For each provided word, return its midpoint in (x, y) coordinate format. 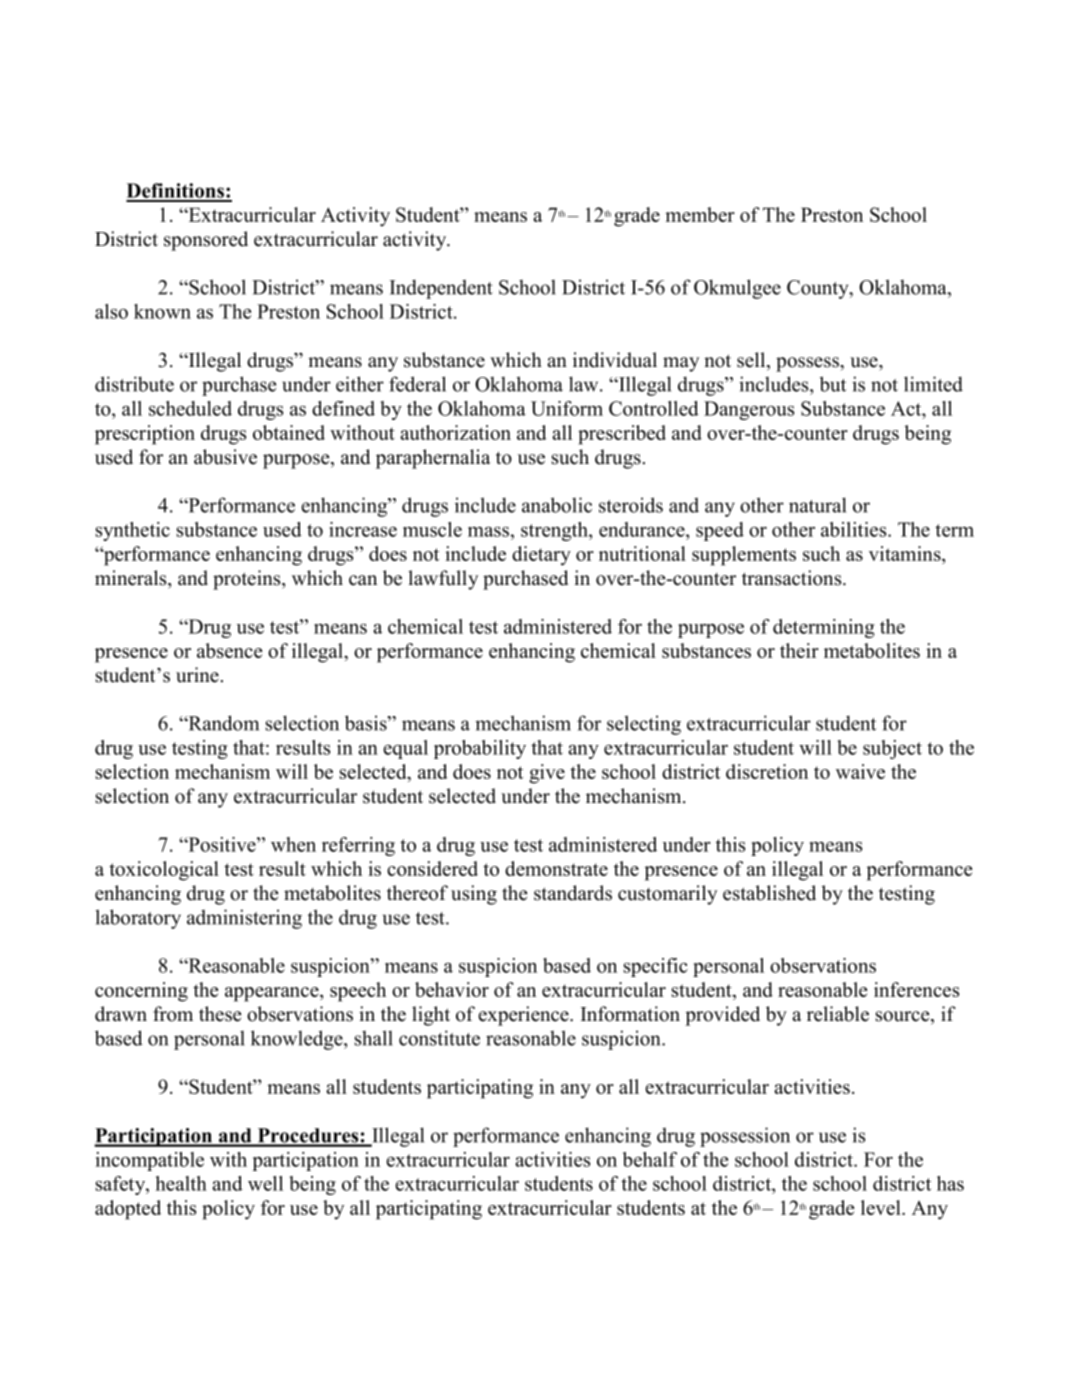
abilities (855, 529)
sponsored (206, 241)
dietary (541, 556)
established (769, 893)
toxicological (164, 871)
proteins (248, 580)
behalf (650, 1159)
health (181, 1183)
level (882, 1207)
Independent (441, 289)
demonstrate (556, 868)
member (700, 214)
